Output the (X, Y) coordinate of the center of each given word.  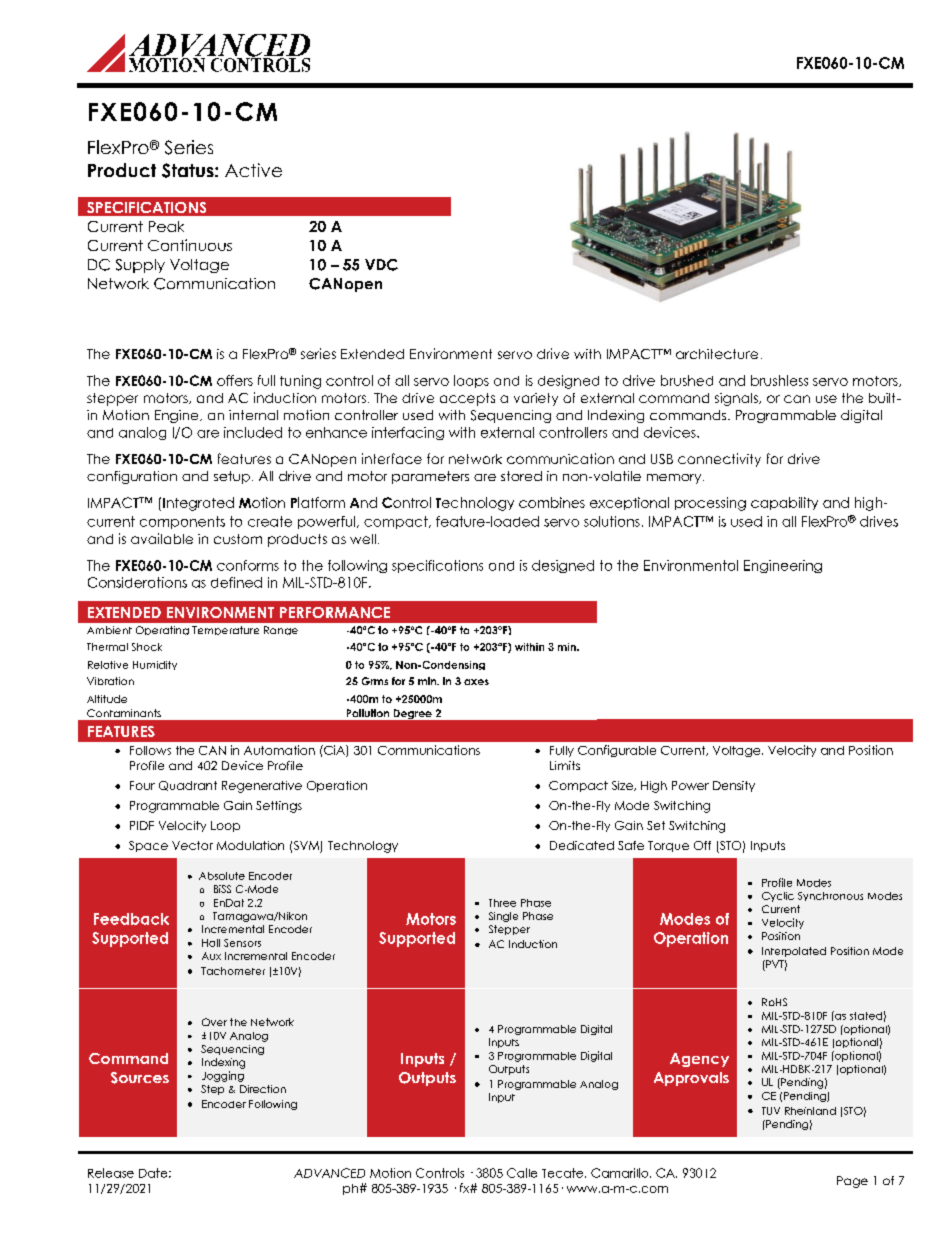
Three (502, 903)
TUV (771, 1111)
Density (734, 786)
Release (111, 1173)
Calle (522, 1173)
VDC (381, 265)
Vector (192, 845)
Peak (166, 226)
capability (784, 503)
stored (521, 476)
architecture (717, 354)
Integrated (198, 504)
